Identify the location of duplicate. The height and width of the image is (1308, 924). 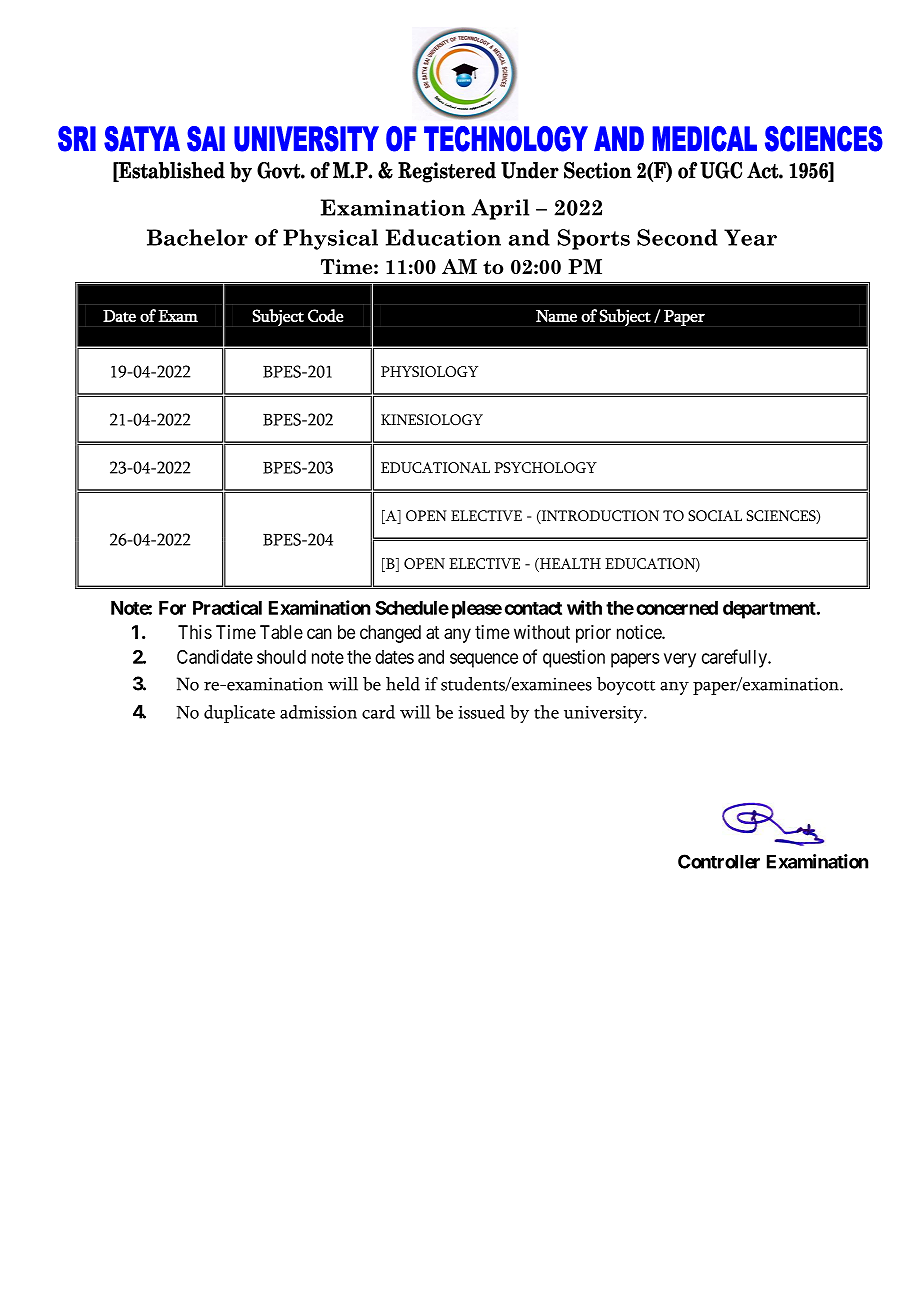
(239, 714).
